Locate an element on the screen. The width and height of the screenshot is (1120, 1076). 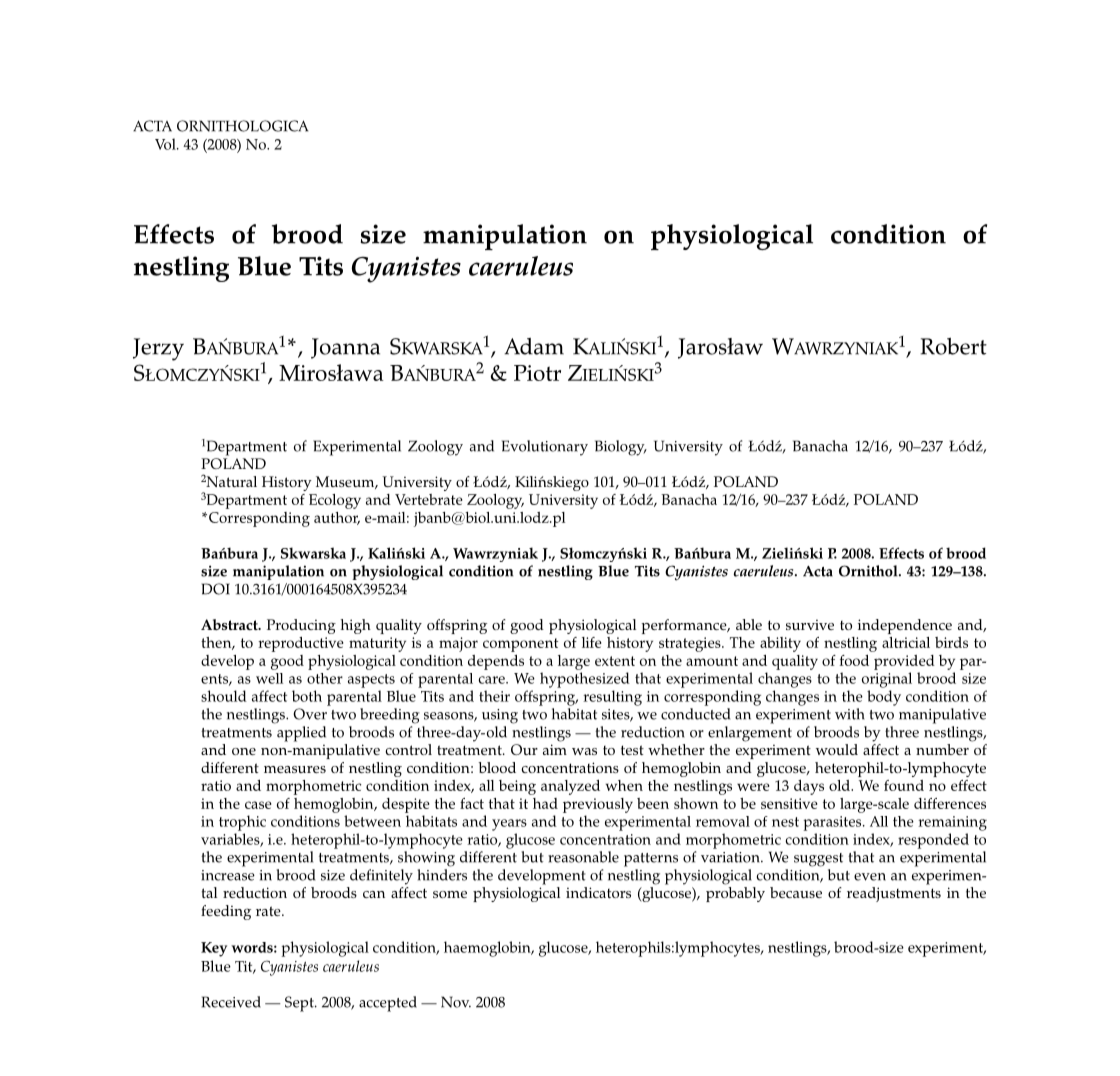
depends is located at coordinates (496, 662).
